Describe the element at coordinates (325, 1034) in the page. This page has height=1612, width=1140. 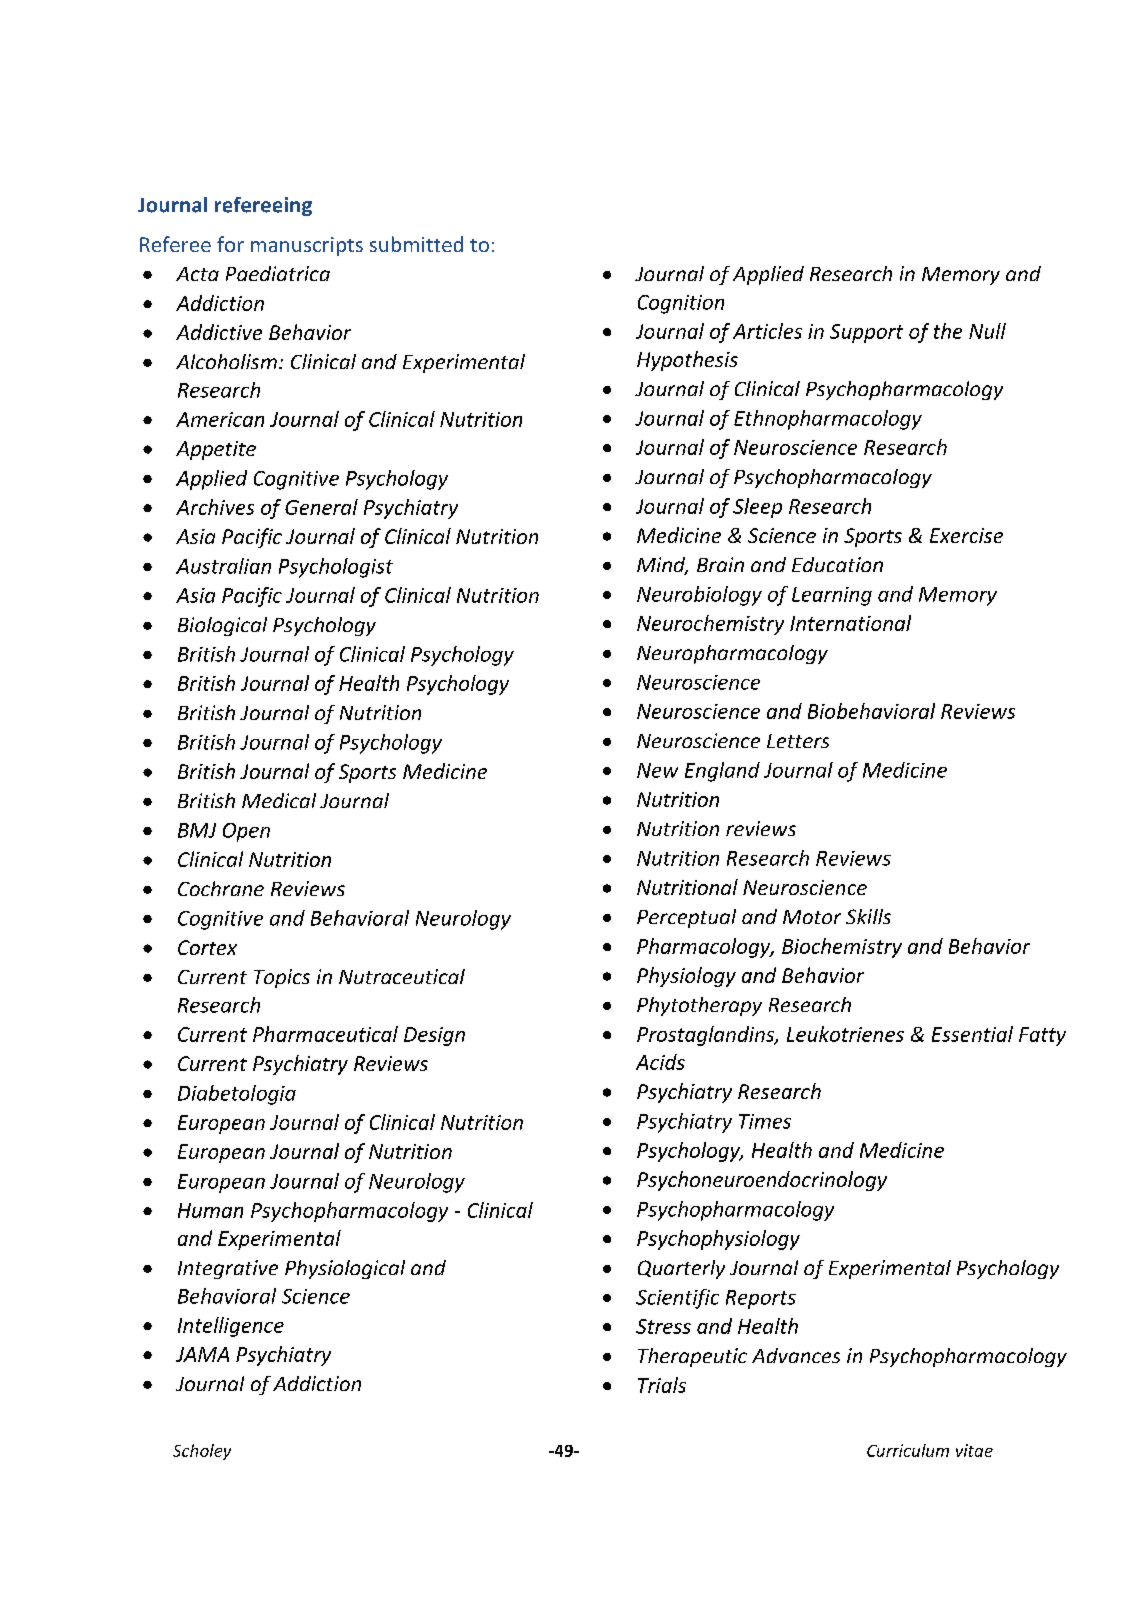
I see `Pharmaceutical` at that location.
